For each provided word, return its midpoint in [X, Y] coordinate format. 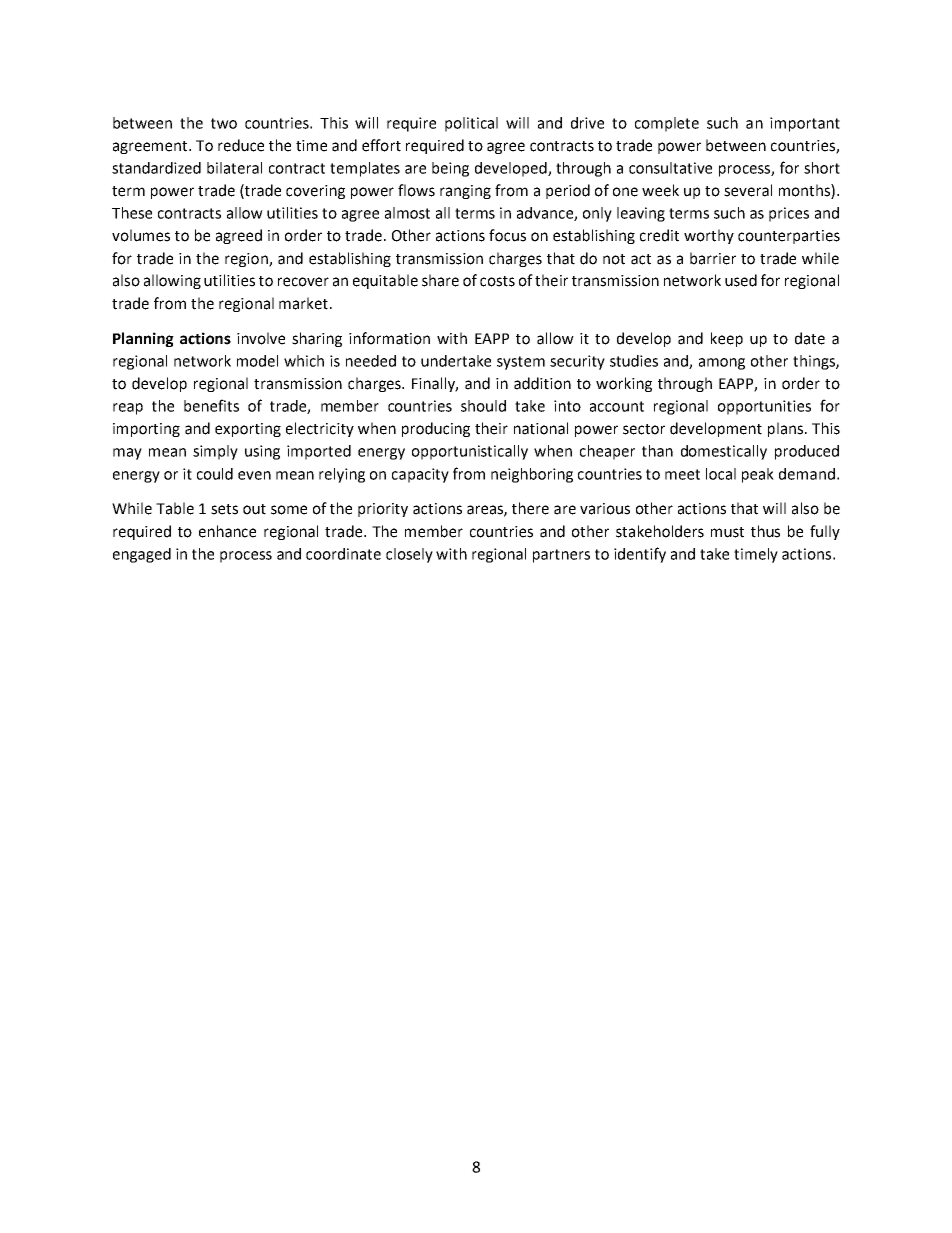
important [805, 124]
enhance [227, 531]
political [471, 124]
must [727, 532]
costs [497, 281]
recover [303, 282]
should [483, 406]
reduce [241, 145]
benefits [211, 405]
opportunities [764, 407]
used [741, 280]
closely [409, 555]
